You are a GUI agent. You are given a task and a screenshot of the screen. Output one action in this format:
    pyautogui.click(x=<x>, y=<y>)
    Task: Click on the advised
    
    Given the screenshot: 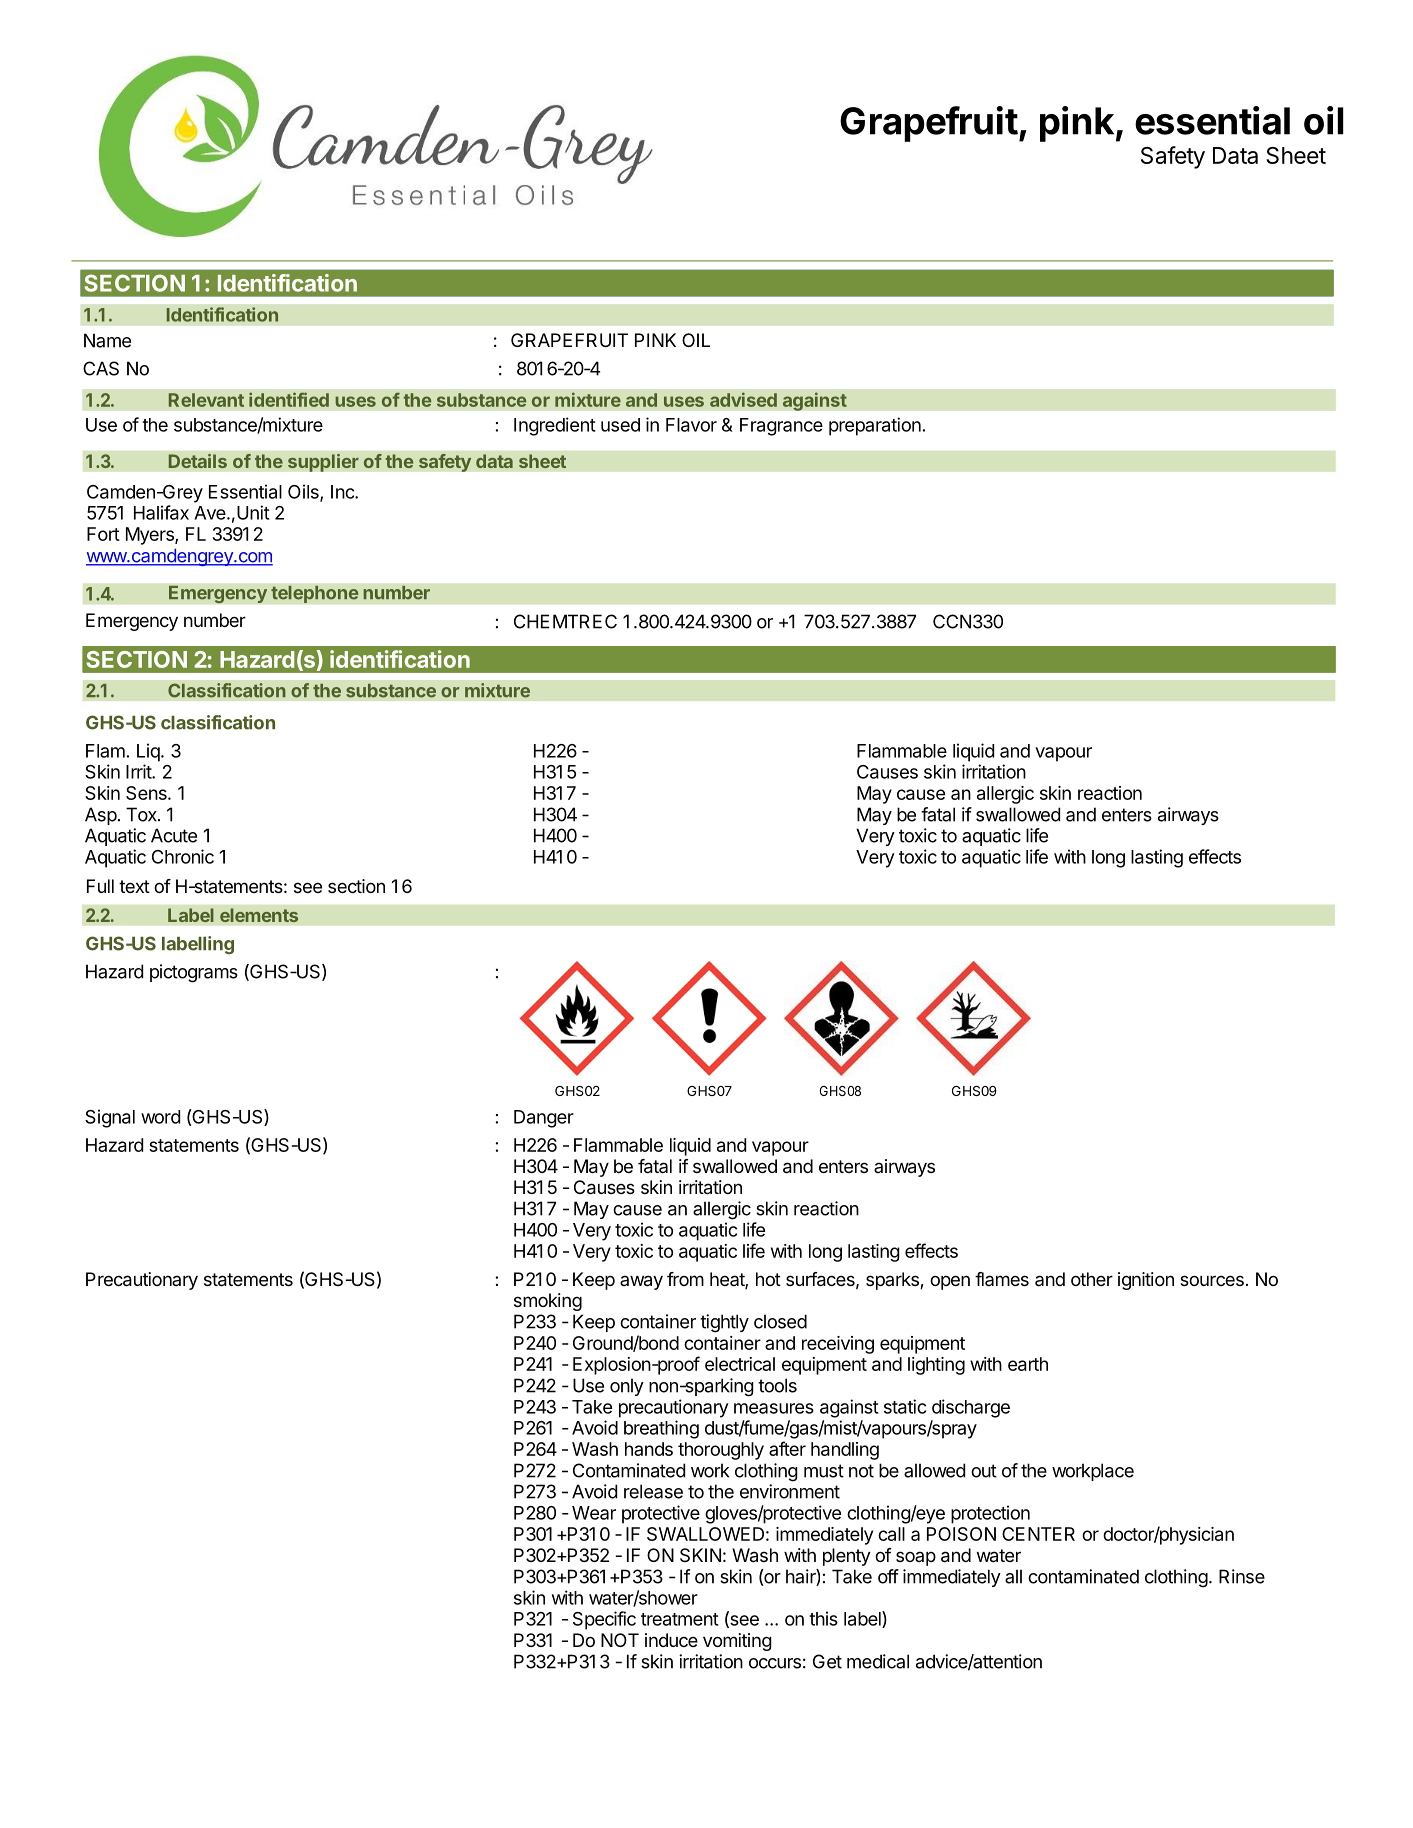 What is the action you would take?
    pyautogui.click(x=743, y=399)
